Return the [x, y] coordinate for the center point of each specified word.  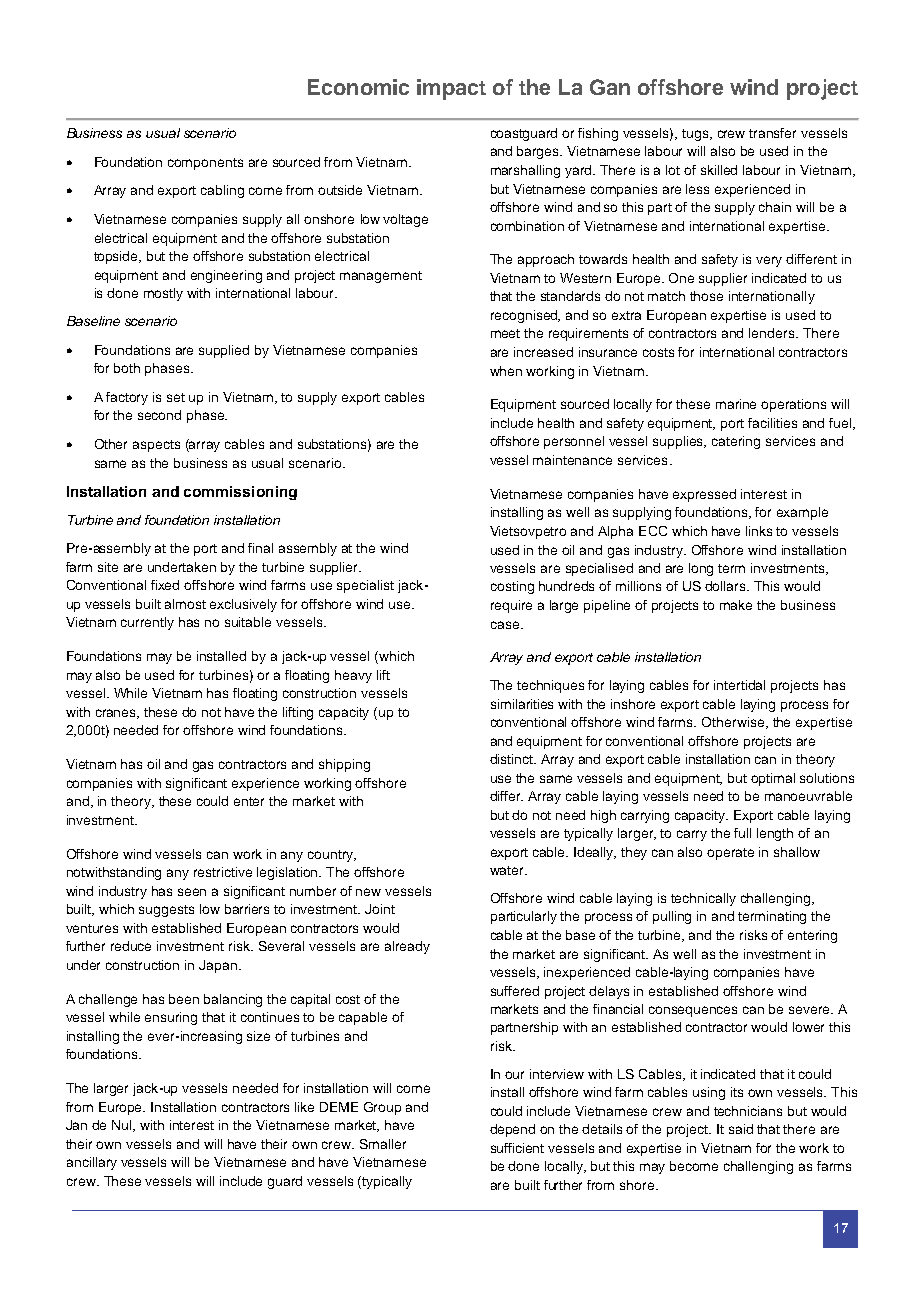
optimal [773, 779]
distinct [513, 759]
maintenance [572, 460]
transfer [772, 133]
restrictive [223, 872]
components [205, 164]
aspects [156, 446]
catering [736, 442]
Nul [123, 1126]
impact [451, 89]
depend [512, 1130]
